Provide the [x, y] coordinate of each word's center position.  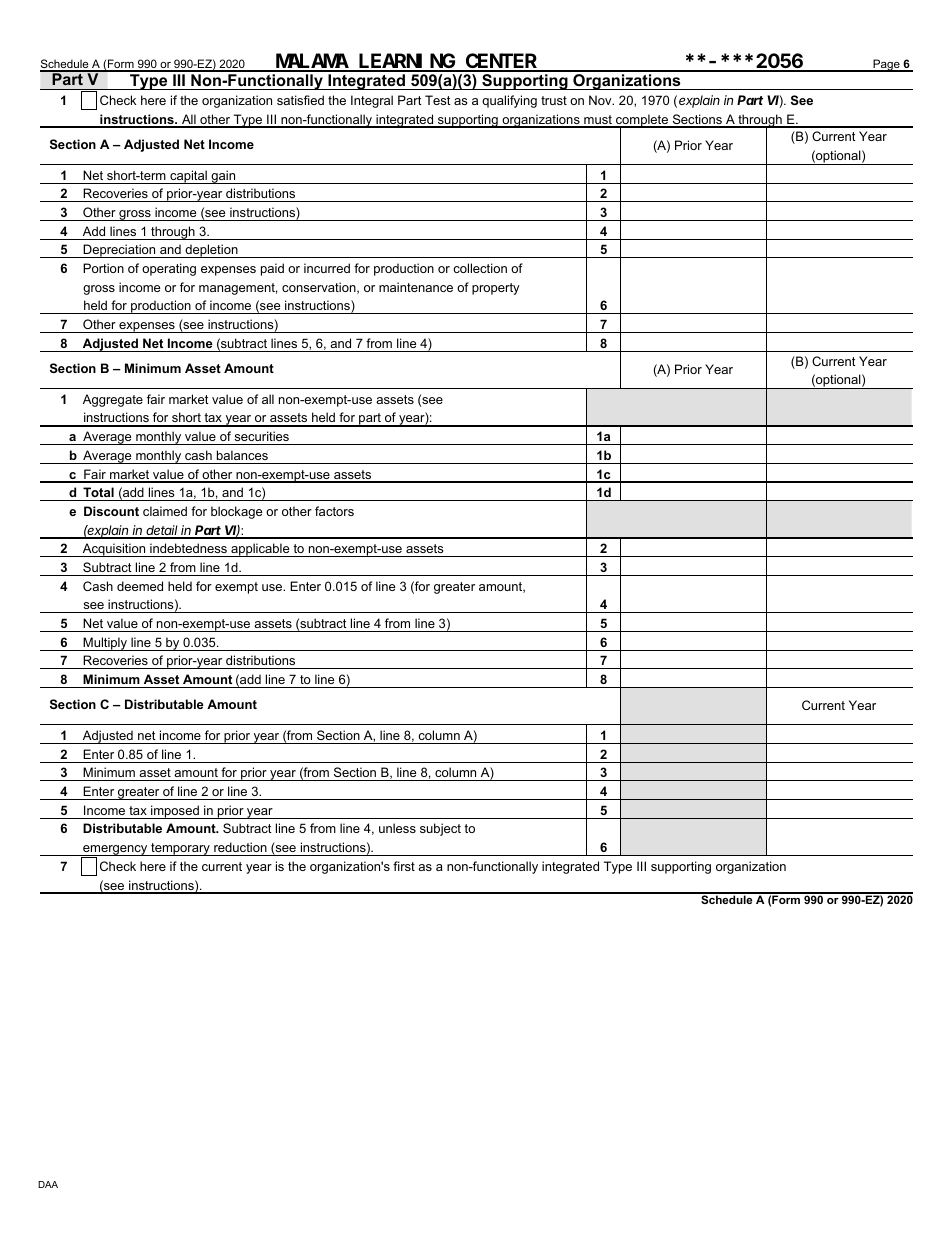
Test [438, 100]
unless [397, 828]
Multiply [105, 644]
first [404, 866]
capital [188, 177]
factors [334, 511]
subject [440, 829]
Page [886, 65]
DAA [48, 1184]
